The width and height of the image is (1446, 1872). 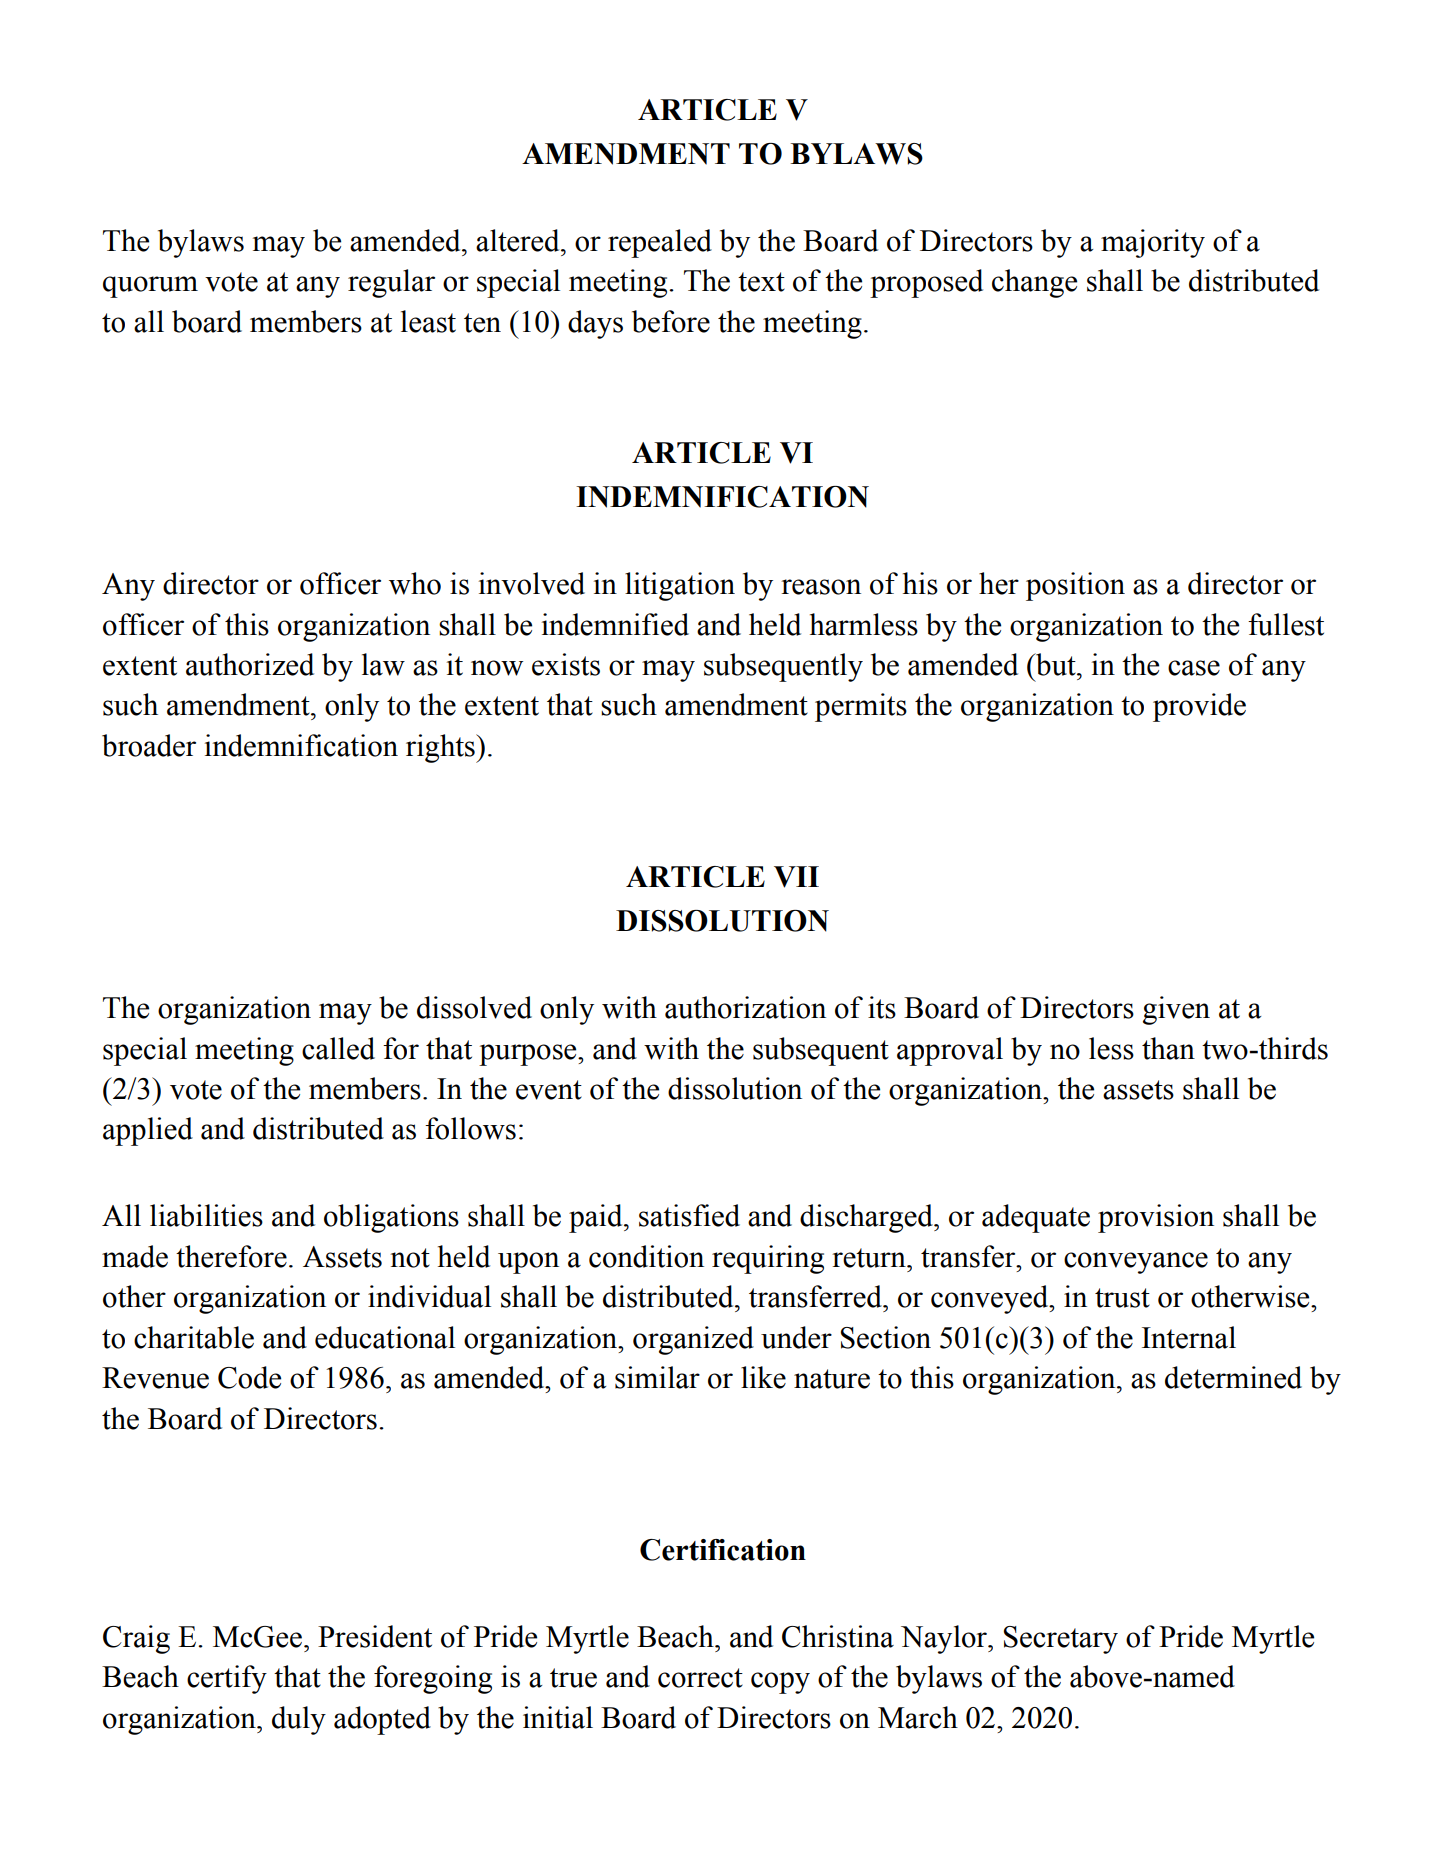 What do you see at coordinates (1153, 243) in the image?
I see `majority` at bounding box center [1153, 243].
